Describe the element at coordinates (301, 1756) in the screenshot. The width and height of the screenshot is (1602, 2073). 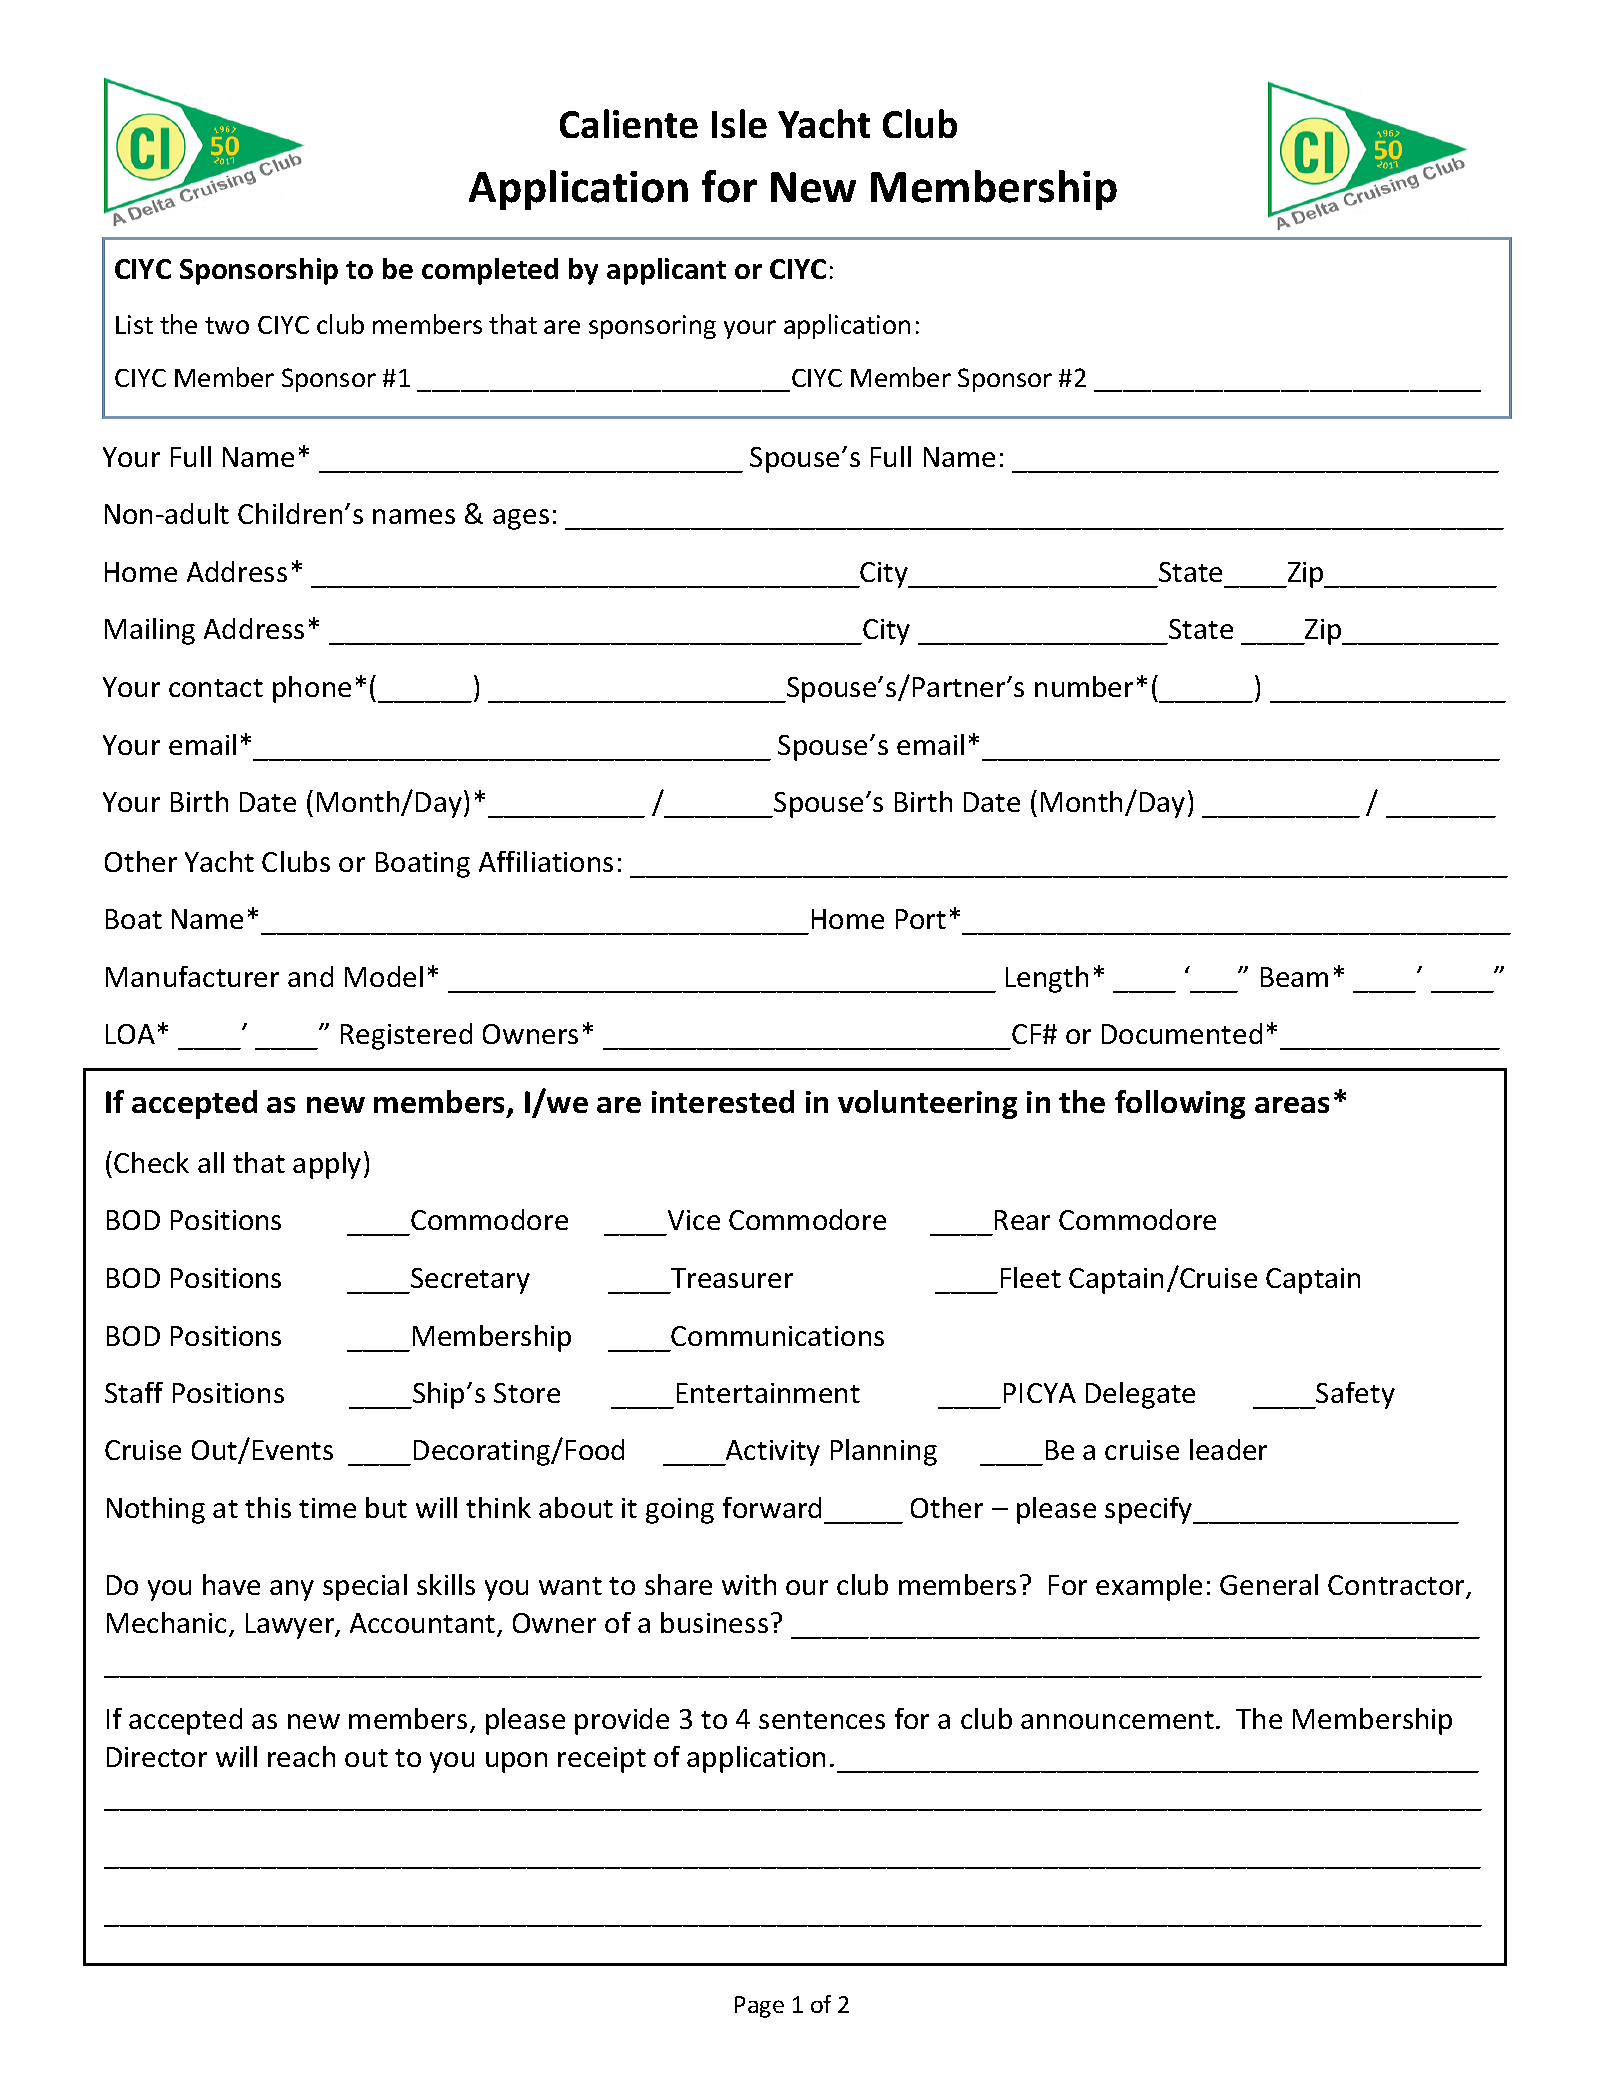
I see `reach` at that location.
